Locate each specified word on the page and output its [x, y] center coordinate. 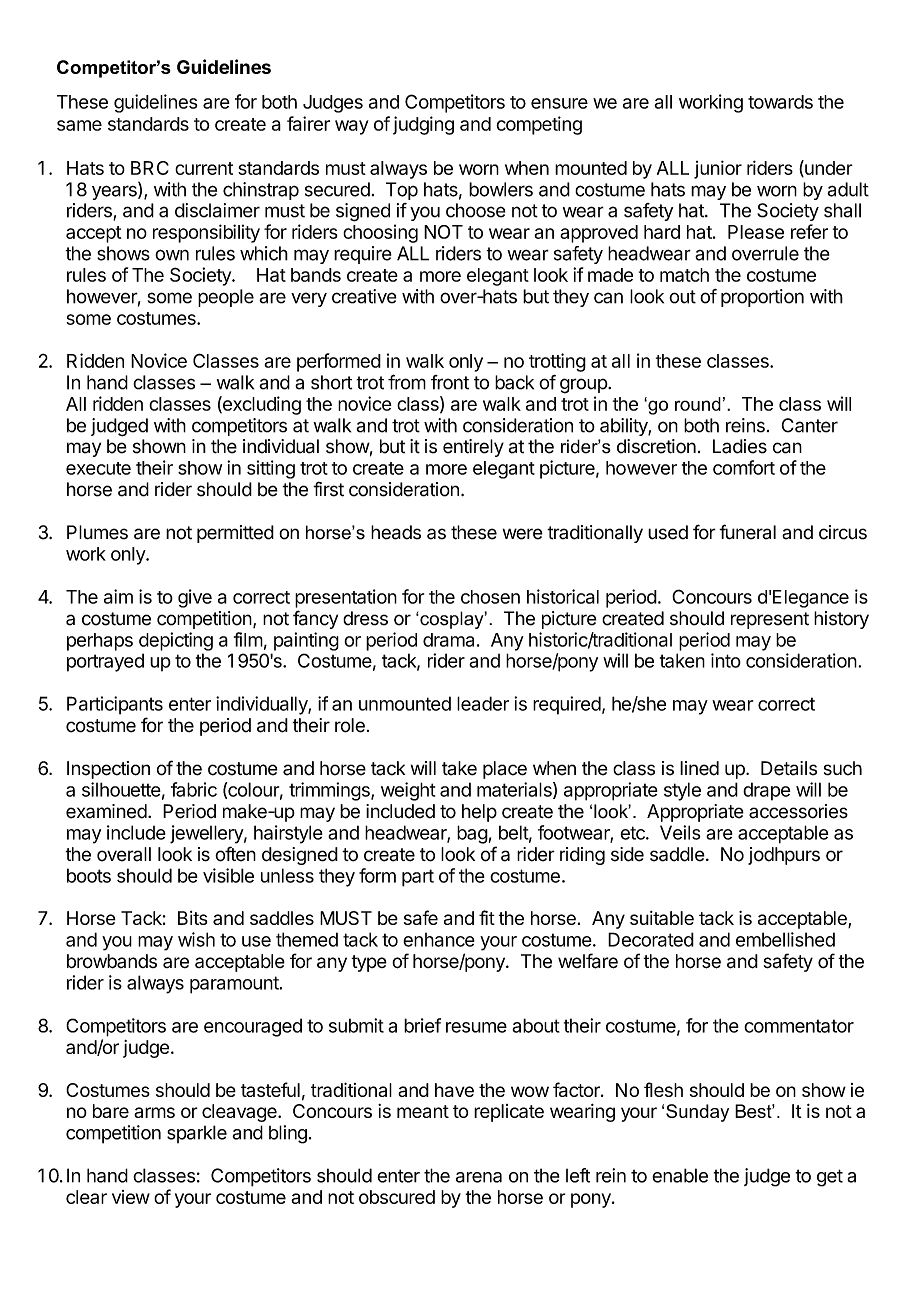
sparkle [197, 1134]
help [479, 813]
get [830, 1178]
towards [780, 102]
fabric [194, 789]
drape [766, 791]
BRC [150, 168]
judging [423, 125]
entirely [473, 448]
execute [98, 468]
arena [479, 1177]
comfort [744, 467]
